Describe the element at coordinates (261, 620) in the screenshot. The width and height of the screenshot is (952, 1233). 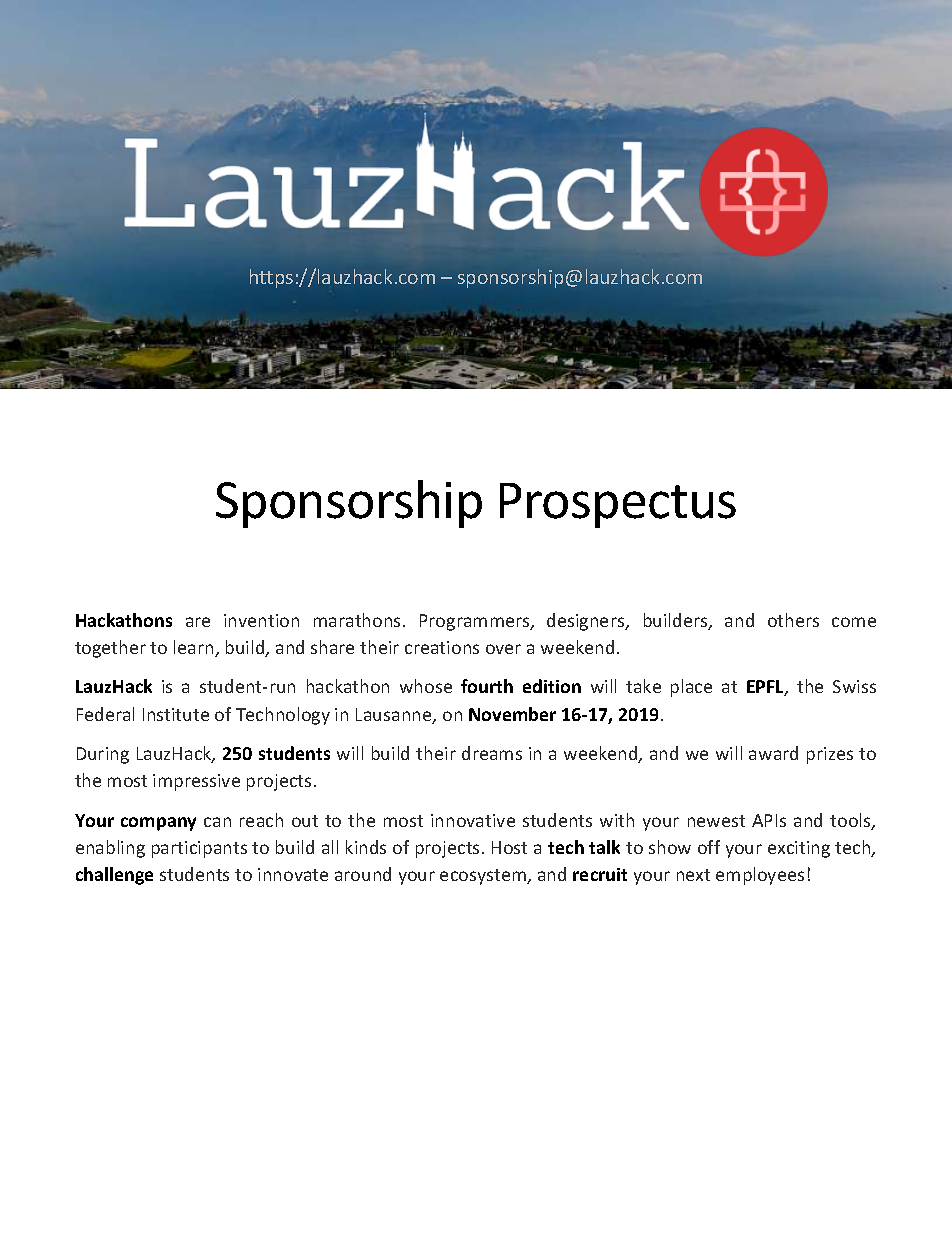
I see `invention` at that location.
